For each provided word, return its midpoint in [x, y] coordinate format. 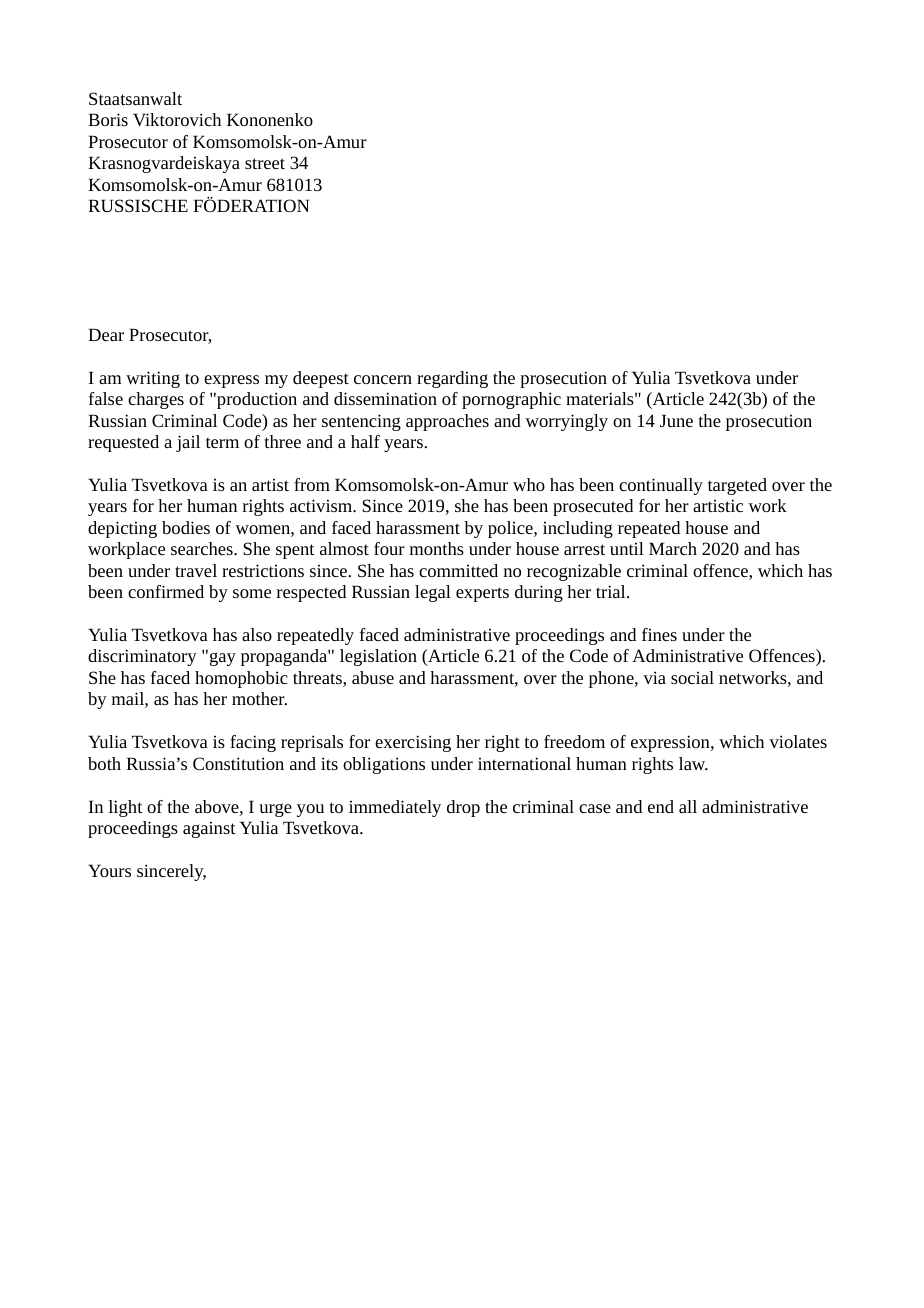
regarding [452, 379]
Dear [106, 334]
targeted [737, 486]
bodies [186, 527]
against [209, 830]
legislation [378, 657]
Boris [108, 119]
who [529, 484]
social [692, 677]
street [265, 163]
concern [383, 379]
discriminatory [142, 657]
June [676, 420]
